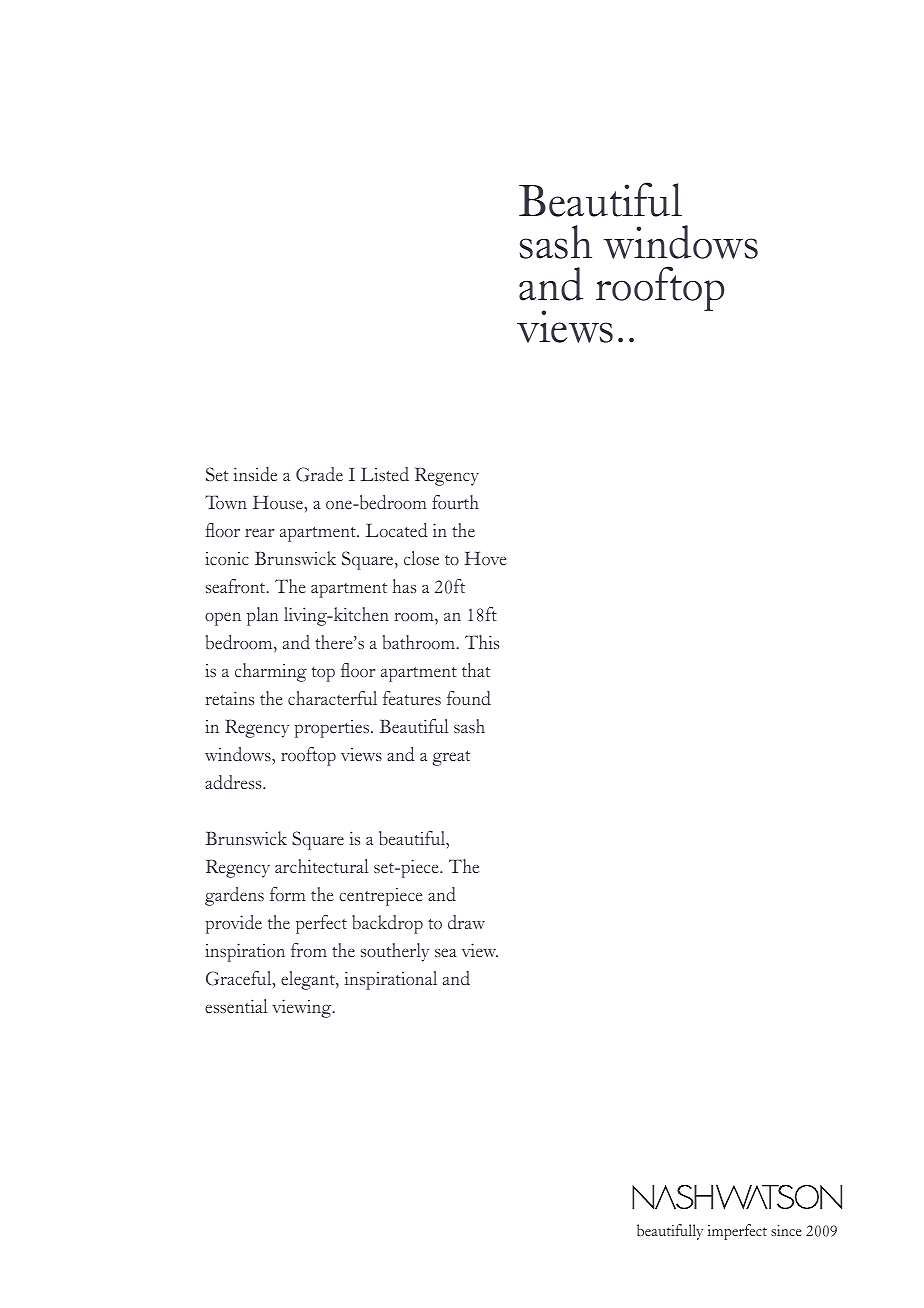 The height and width of the screenshot is (1308, 924). I want to click on fourth, so click(455, 502).
